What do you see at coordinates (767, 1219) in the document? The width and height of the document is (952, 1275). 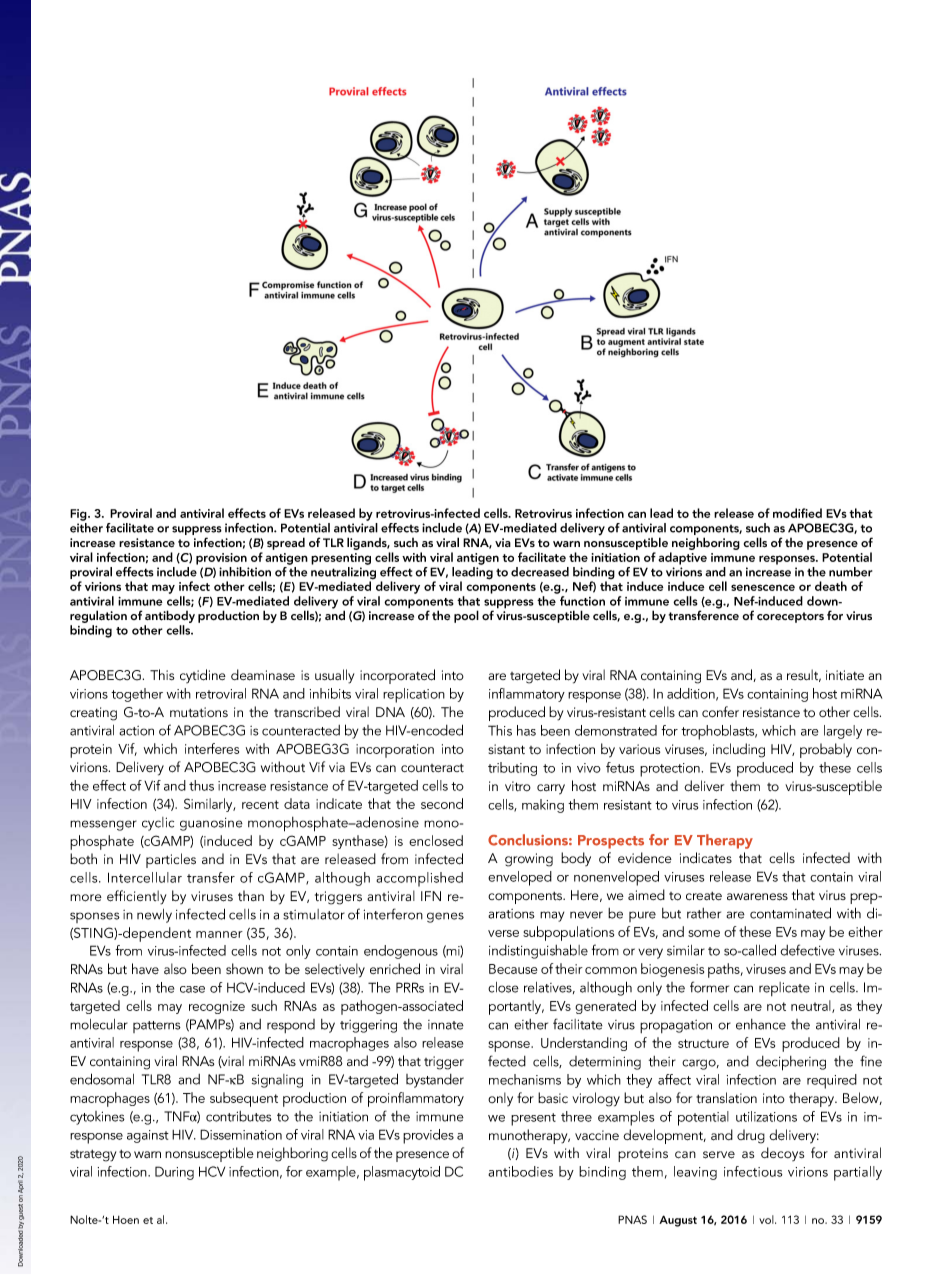 I see `vol` at bounding box center [767, 1219].
